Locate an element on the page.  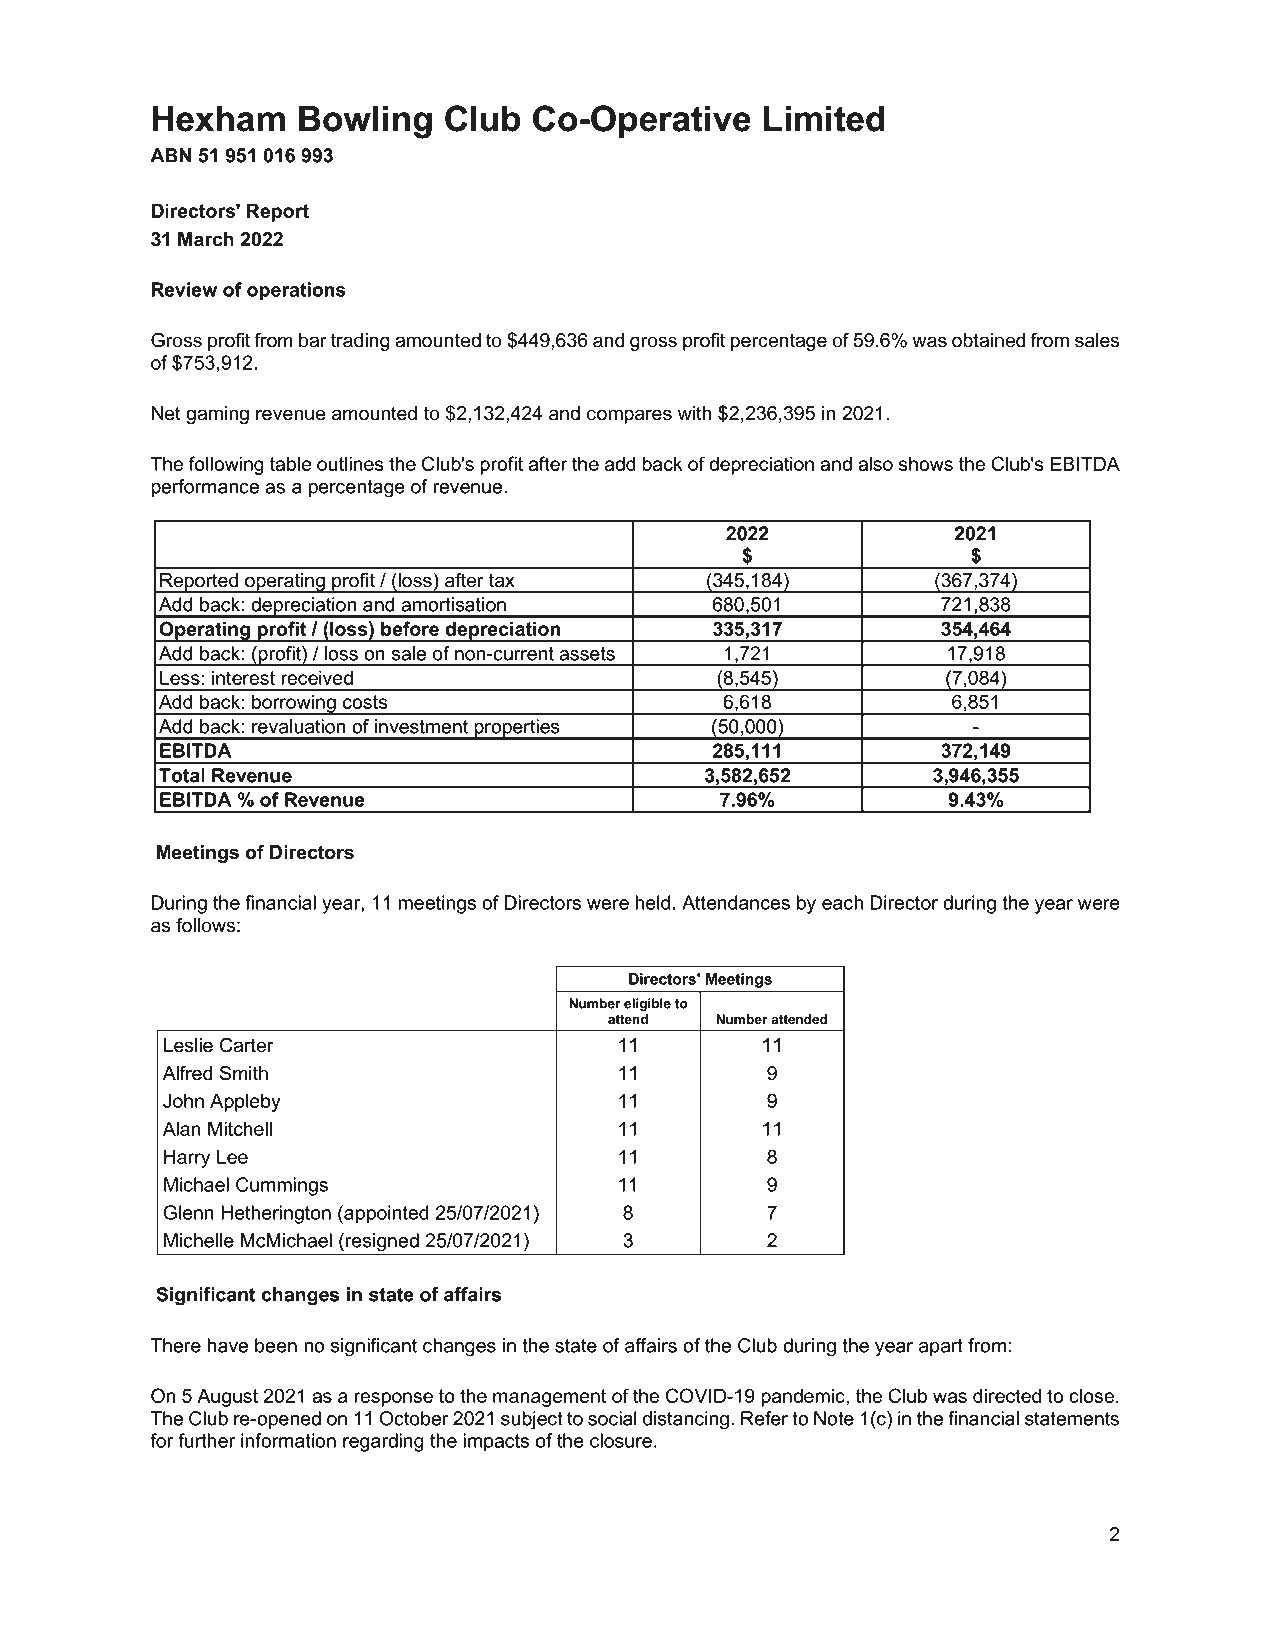
interest is located at coordinates (243, 677).
